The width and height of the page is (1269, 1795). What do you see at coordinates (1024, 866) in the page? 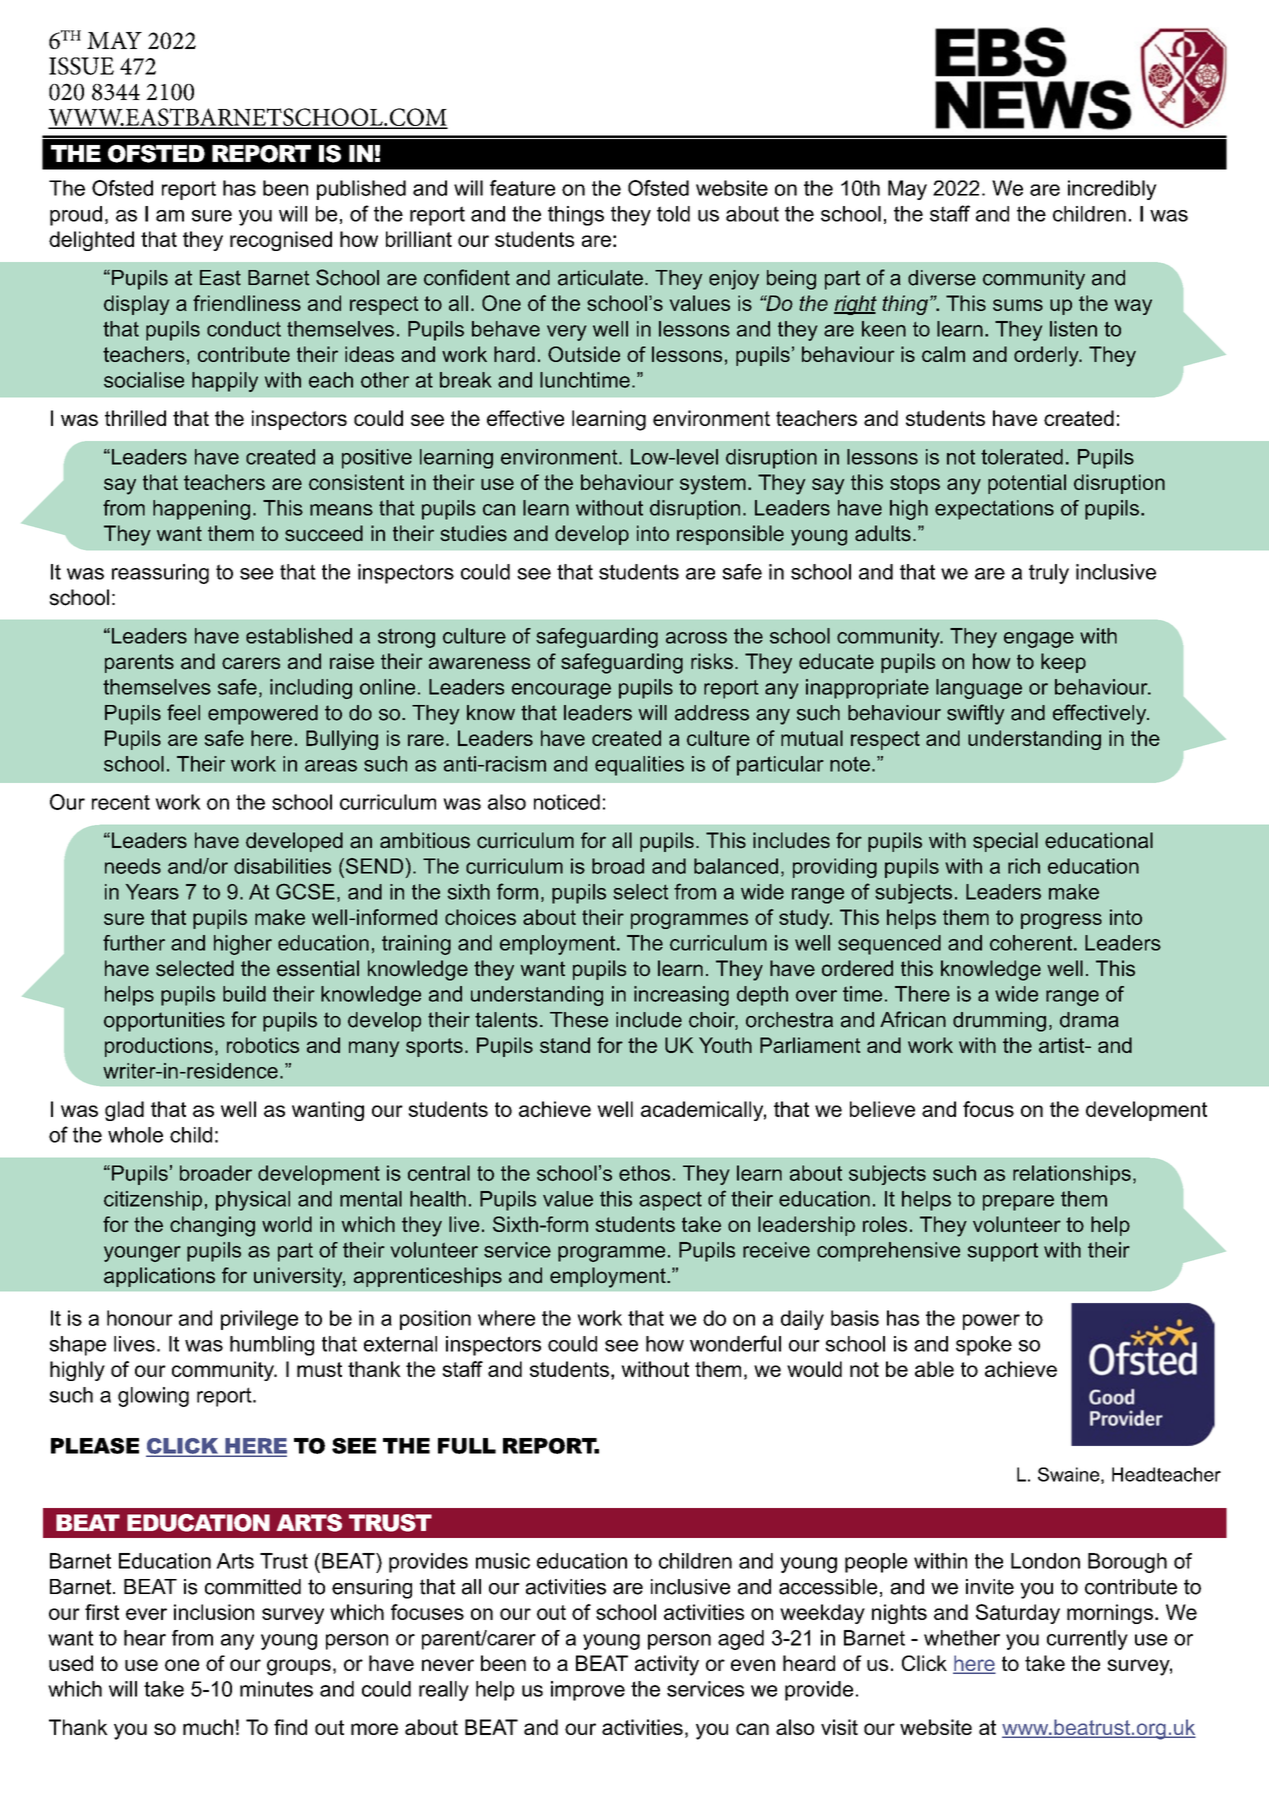
I see `rich` at bounding box center [1024, 866].
